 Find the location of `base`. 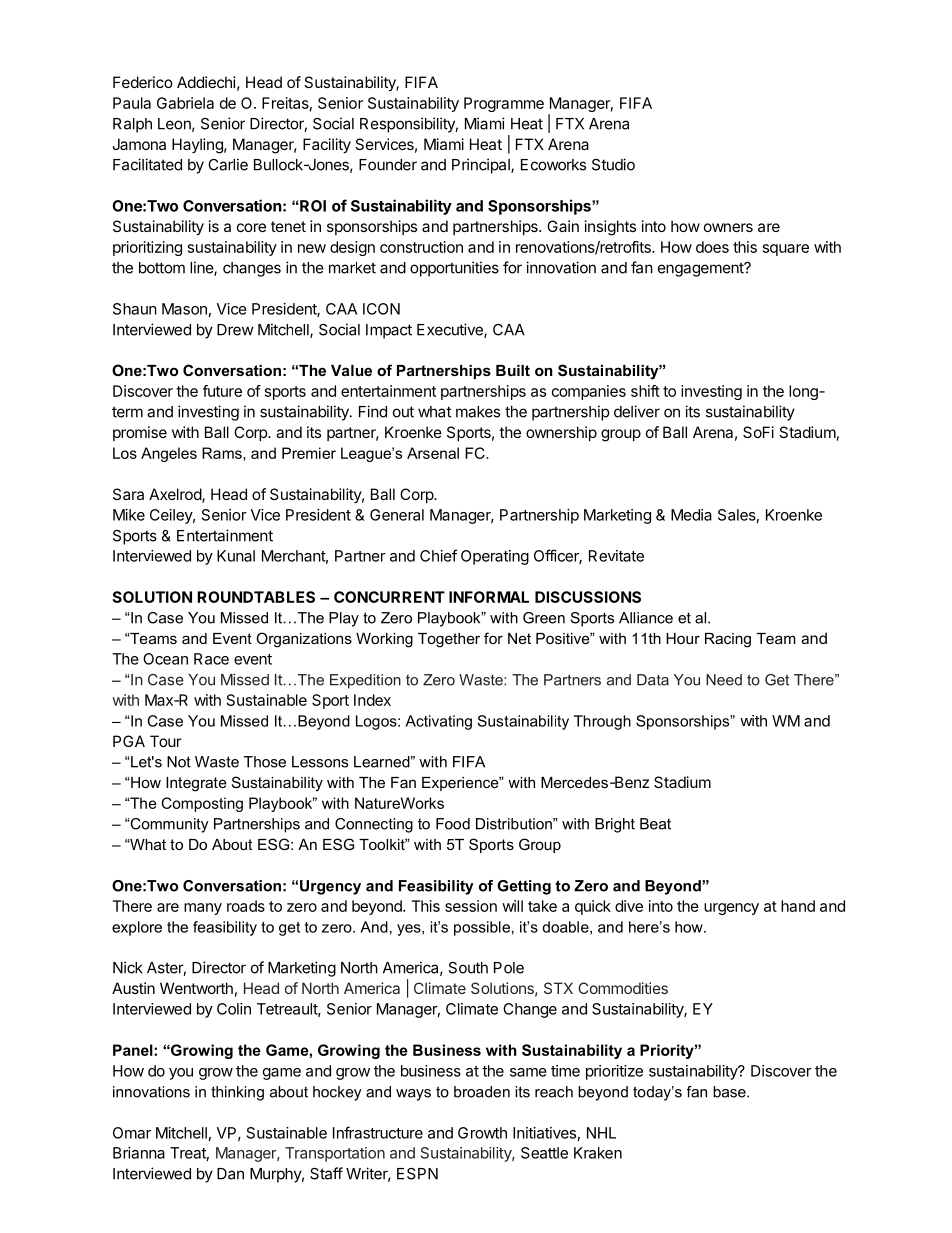

base is located at coordinates (730, 1092).
